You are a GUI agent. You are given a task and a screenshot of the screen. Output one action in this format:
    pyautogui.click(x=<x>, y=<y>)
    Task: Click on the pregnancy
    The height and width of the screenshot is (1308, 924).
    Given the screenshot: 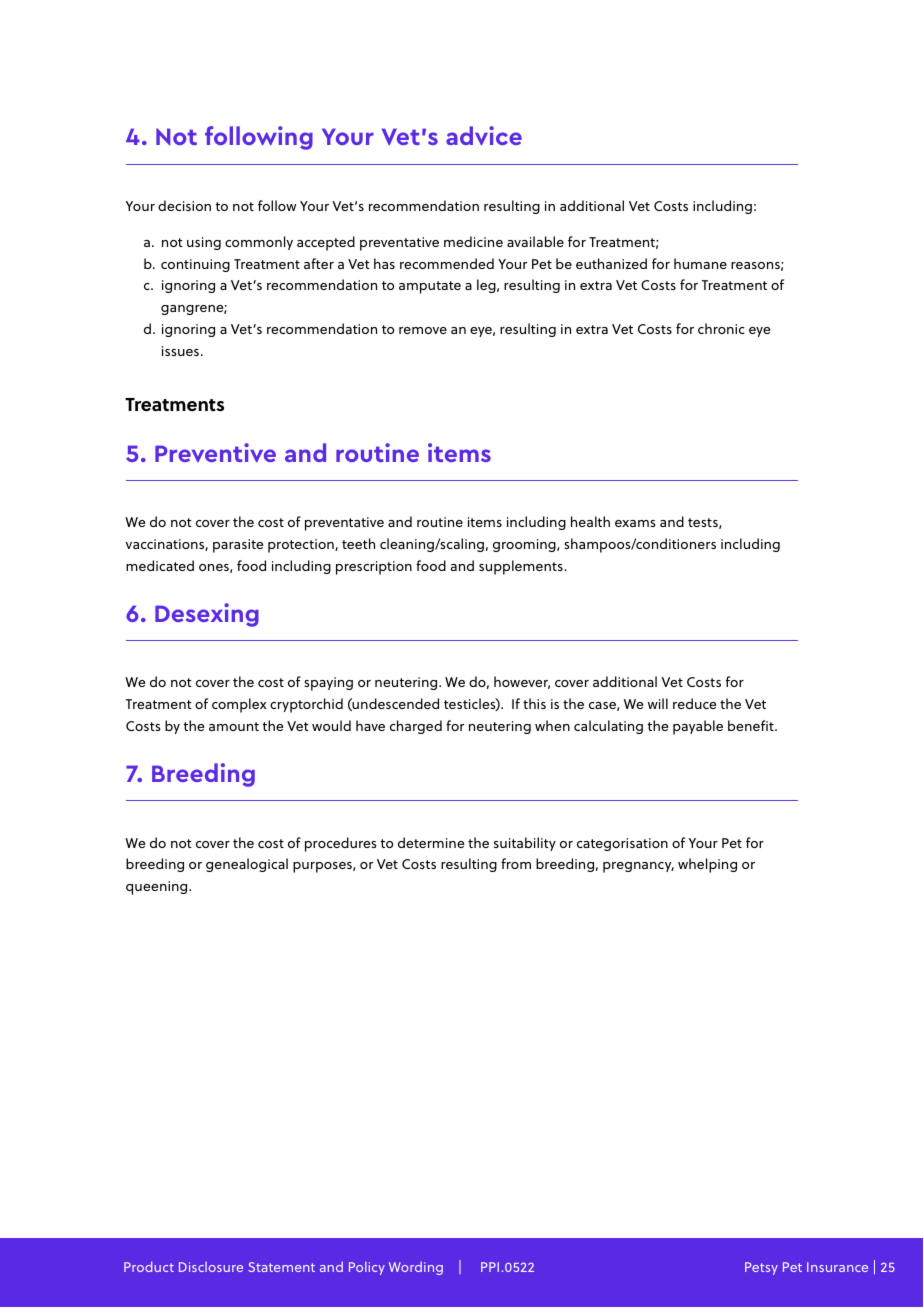 What is the action you would take?
    pyautogui.click(x=638, y=867)
